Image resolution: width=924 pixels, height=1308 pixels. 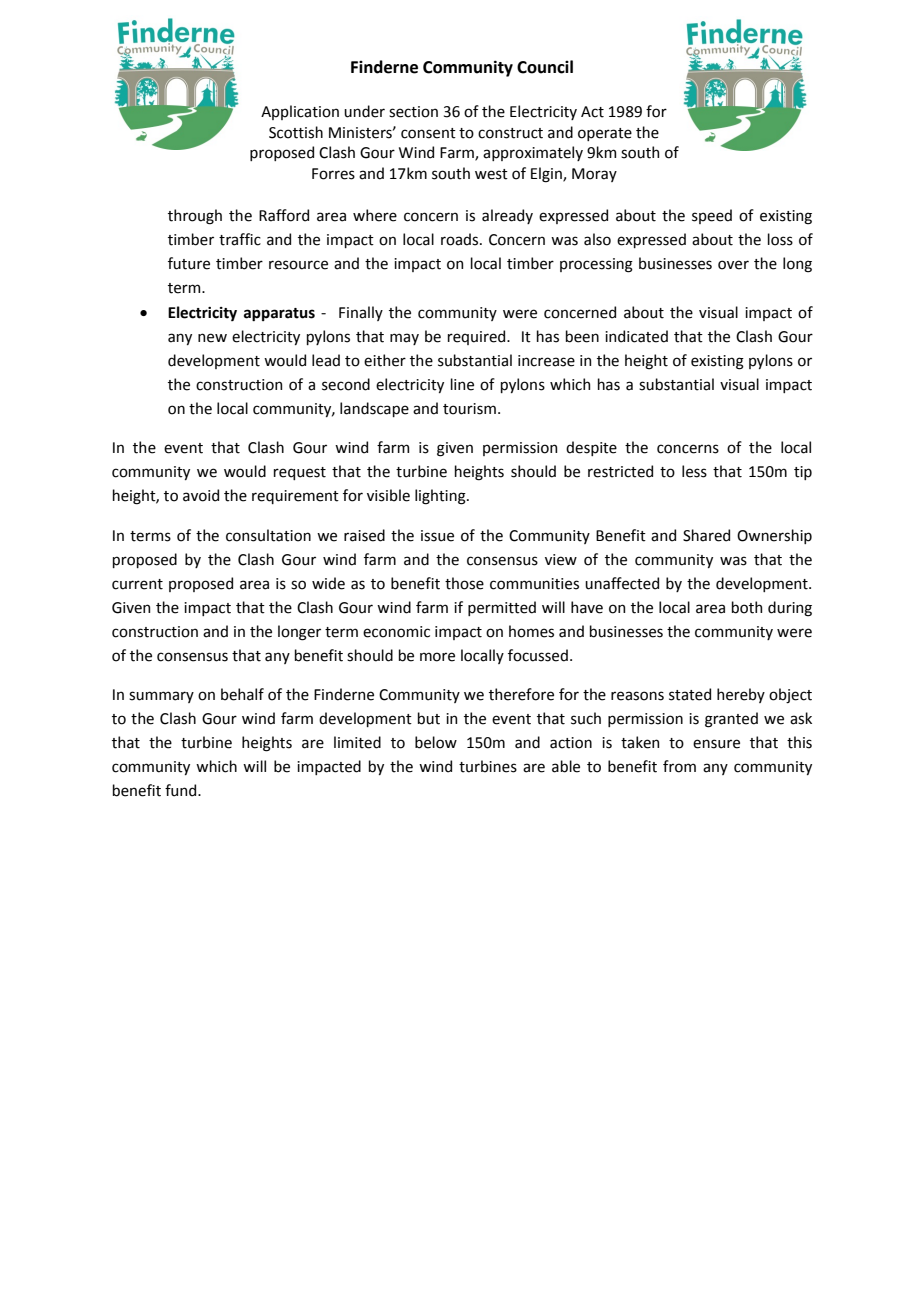 What do you see at coordinates (201, 495) in the image?
I see `avoid` at bounding box center [201, 495].
